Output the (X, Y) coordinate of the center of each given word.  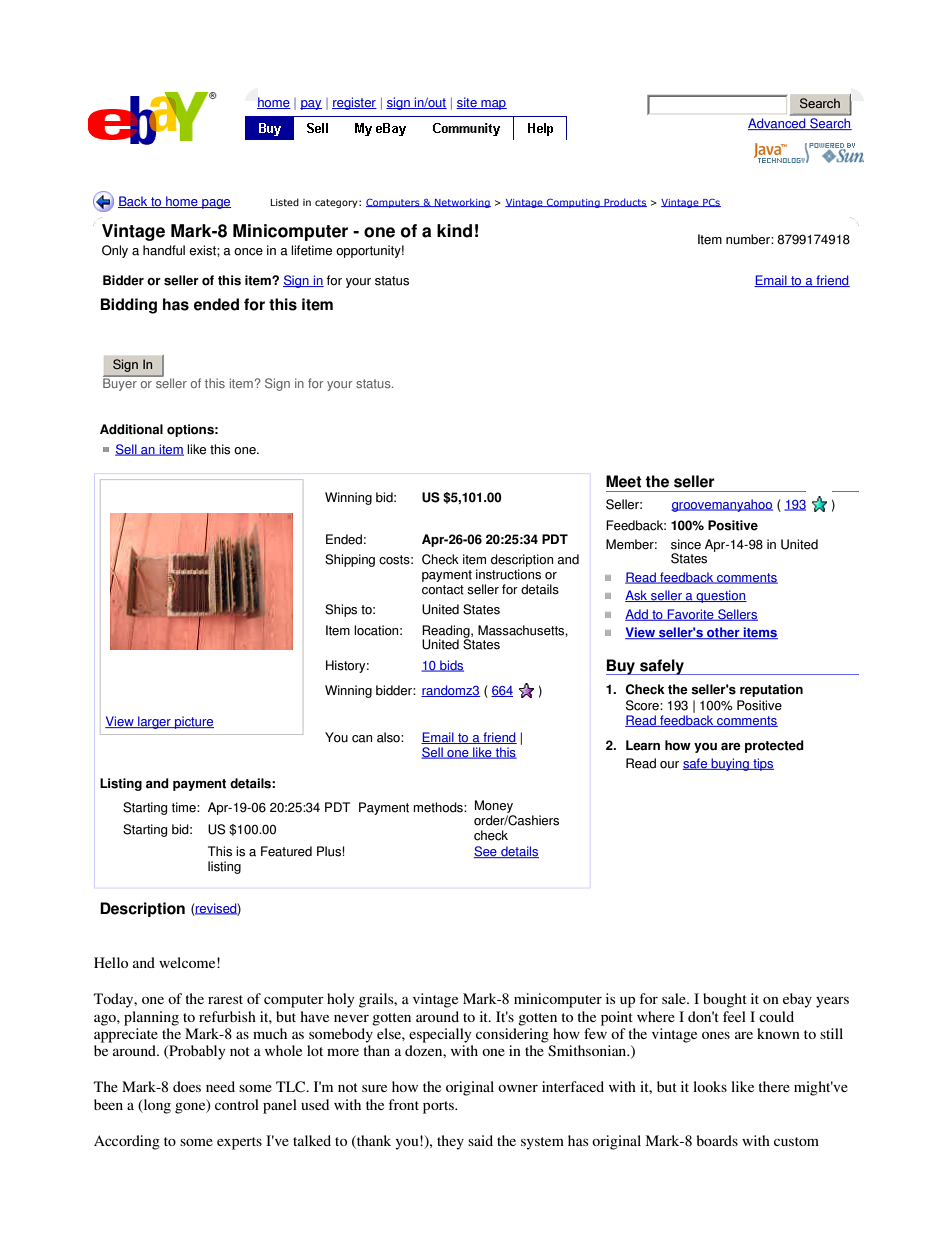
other (723, 633)
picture (193, 722)
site (467, 103)
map (493, 105)
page (215, 204)
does (187, 1086)
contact (443, 590)
